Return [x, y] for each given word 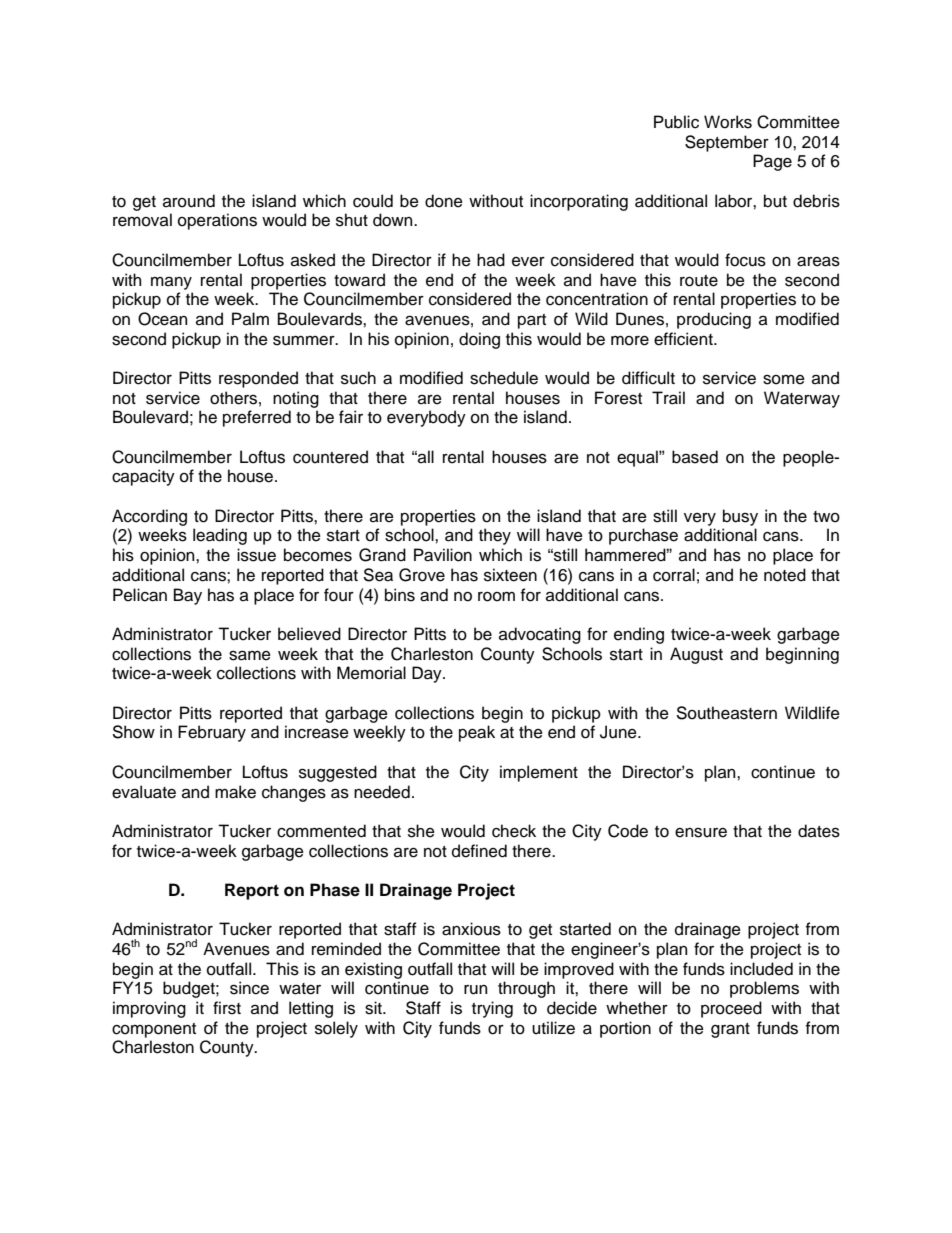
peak [477, 733]
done [444, 201]
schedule [504, 378]
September [727, 143]
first [227, 1008]
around [189, 201]
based [695, 457]
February [212, 733]
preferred [257, 418]
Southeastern [726, 713]
